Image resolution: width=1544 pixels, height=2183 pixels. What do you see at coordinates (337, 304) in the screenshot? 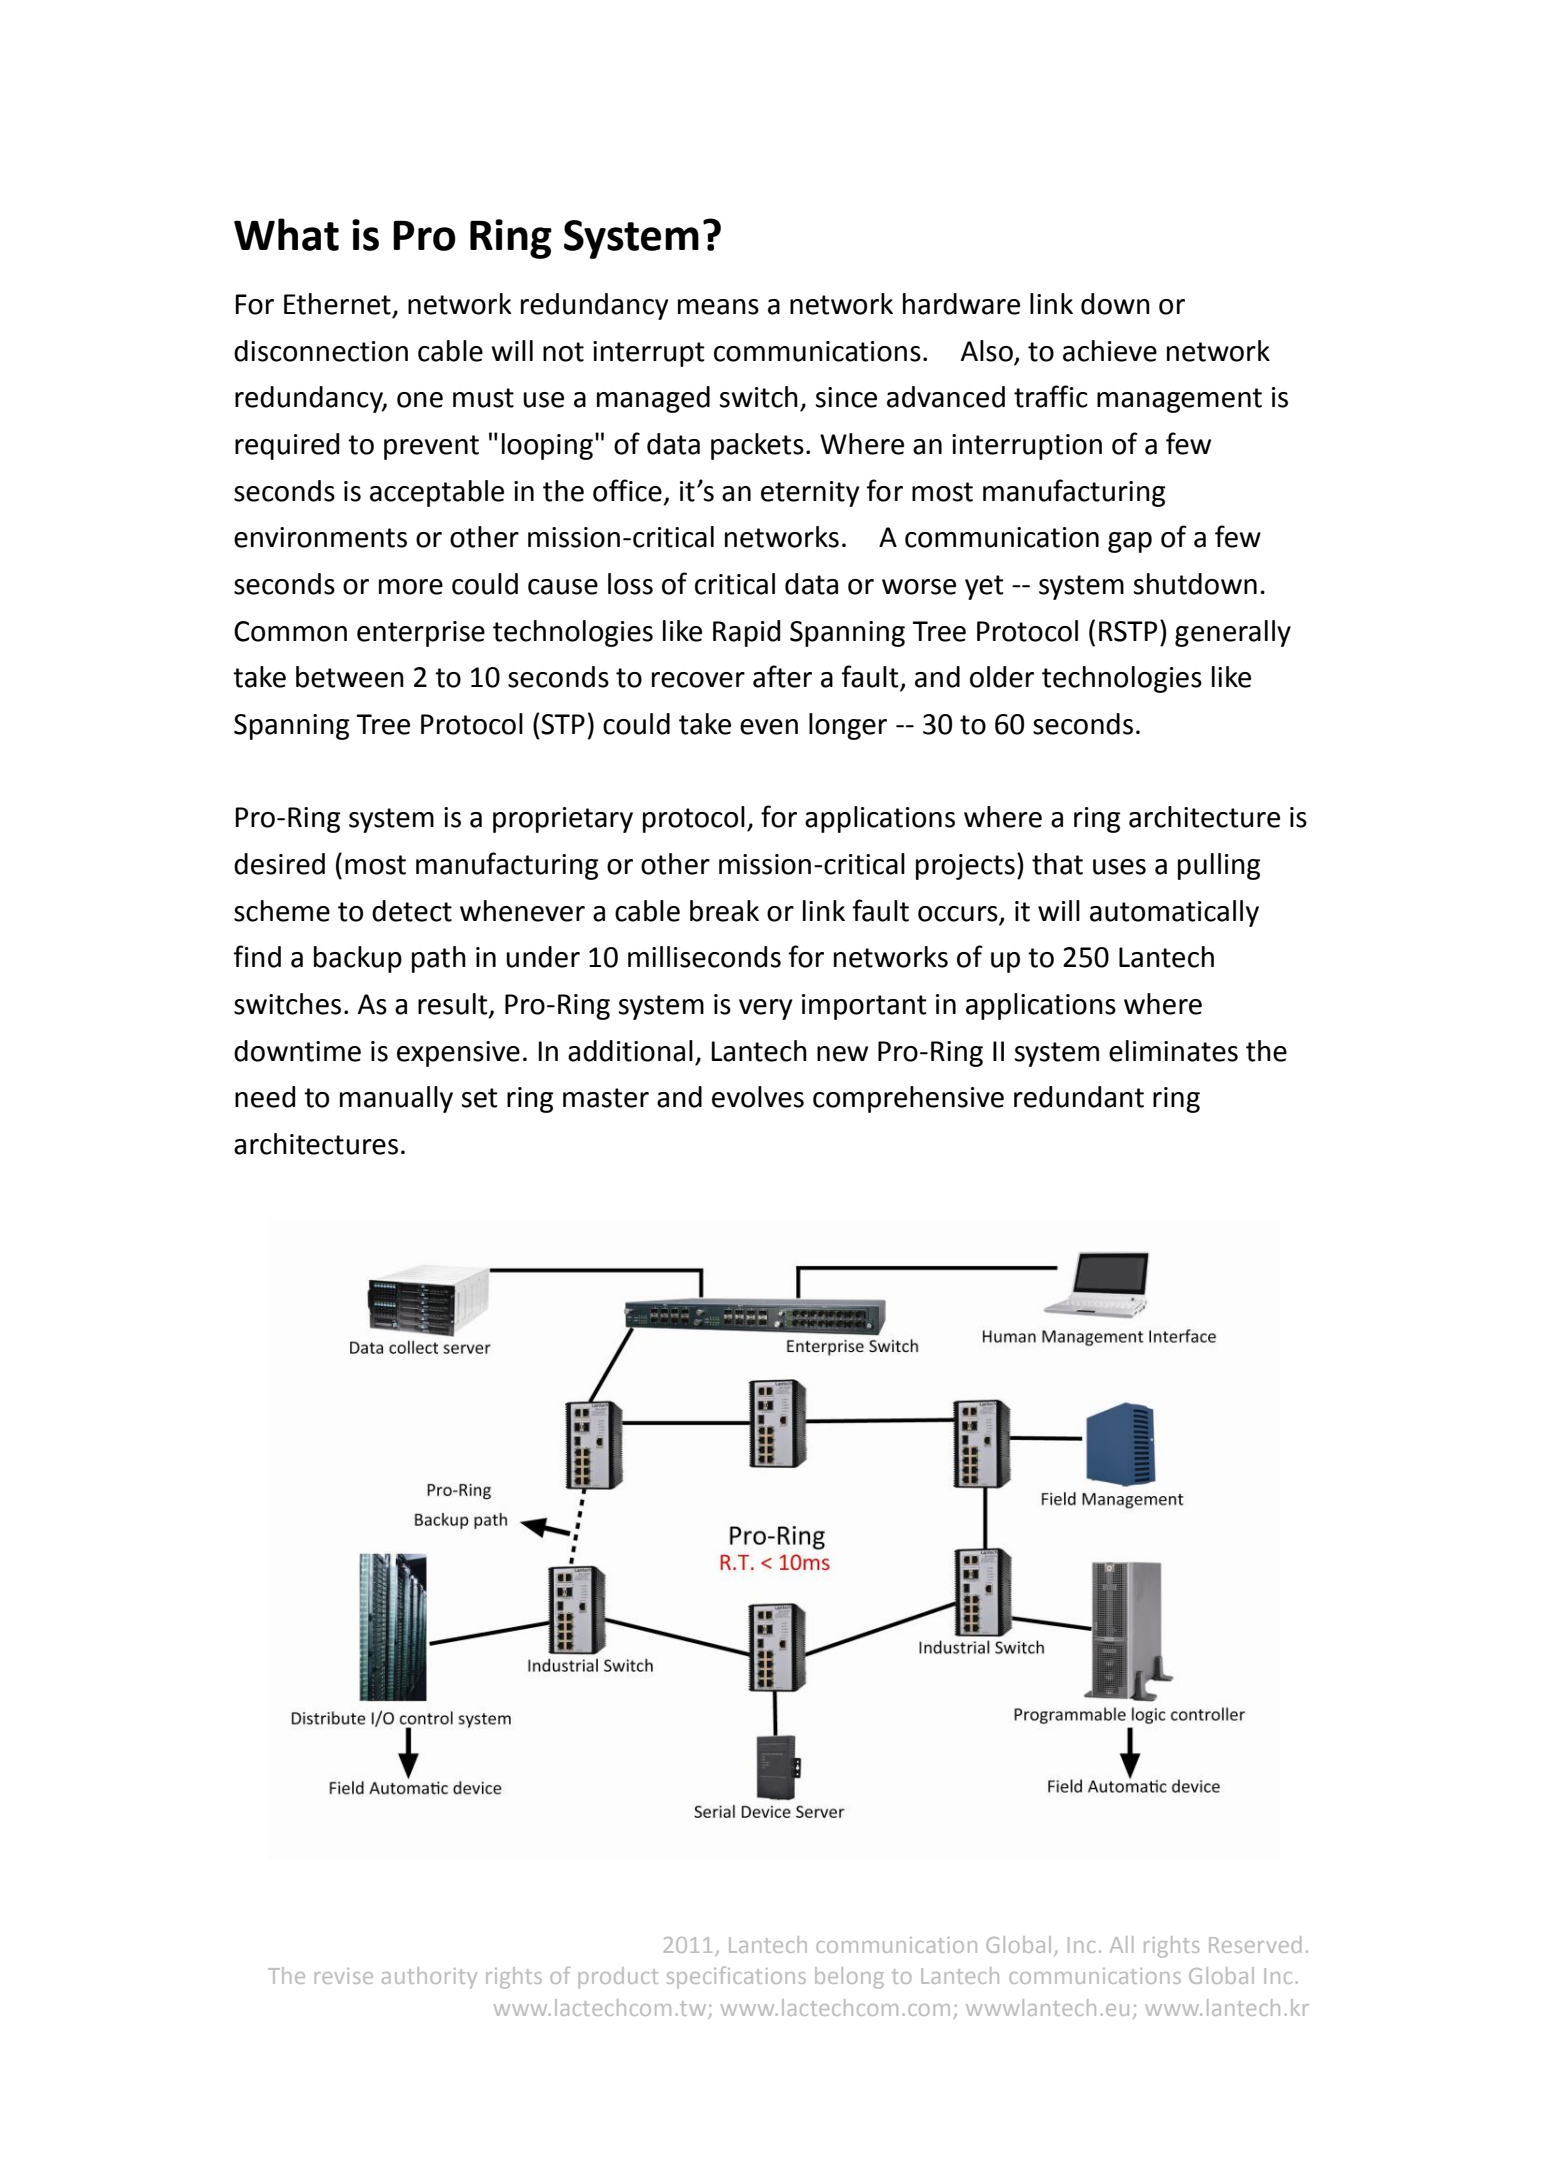
I see `Ethernet` at bounding box center [337, 304].
